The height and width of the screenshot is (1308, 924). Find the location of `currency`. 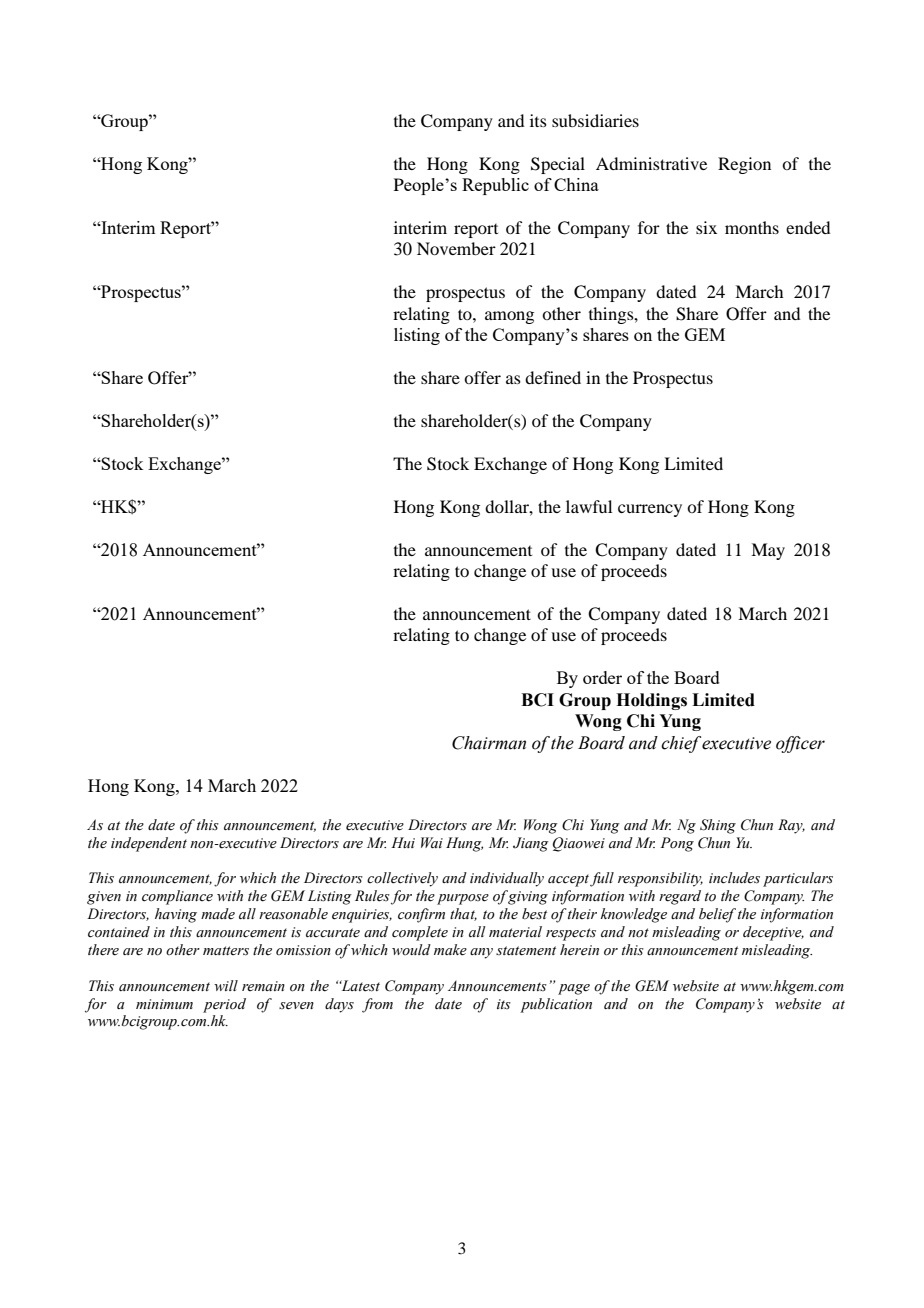

currency is located at coordinates (650, 510).
